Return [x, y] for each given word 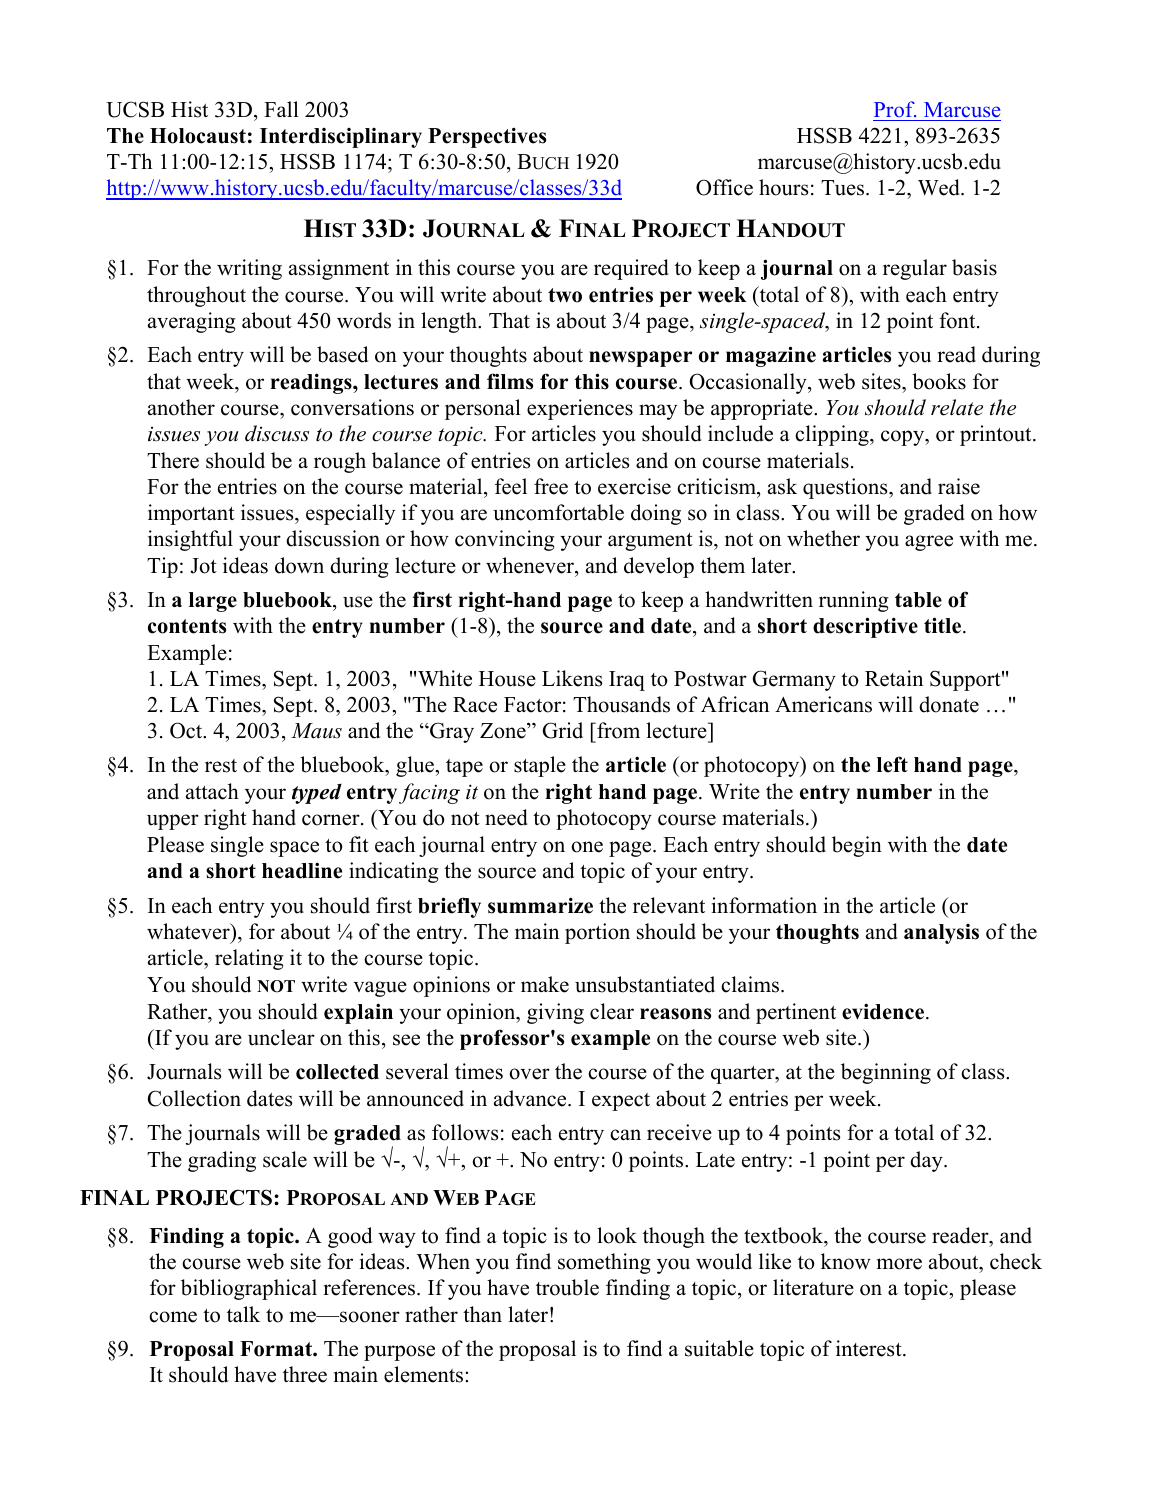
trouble [567, 1287]
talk [243, 1314]
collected [337, 1072]
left [892, 764]
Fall [281, 109]
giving [555, 1013]
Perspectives [487, 137]
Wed [940, 187]
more [899, 1264]
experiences [580, 409]
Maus [316, 731]
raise [959, 486]
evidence [884, 1011]
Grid [563, 730]
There [173, 460]
